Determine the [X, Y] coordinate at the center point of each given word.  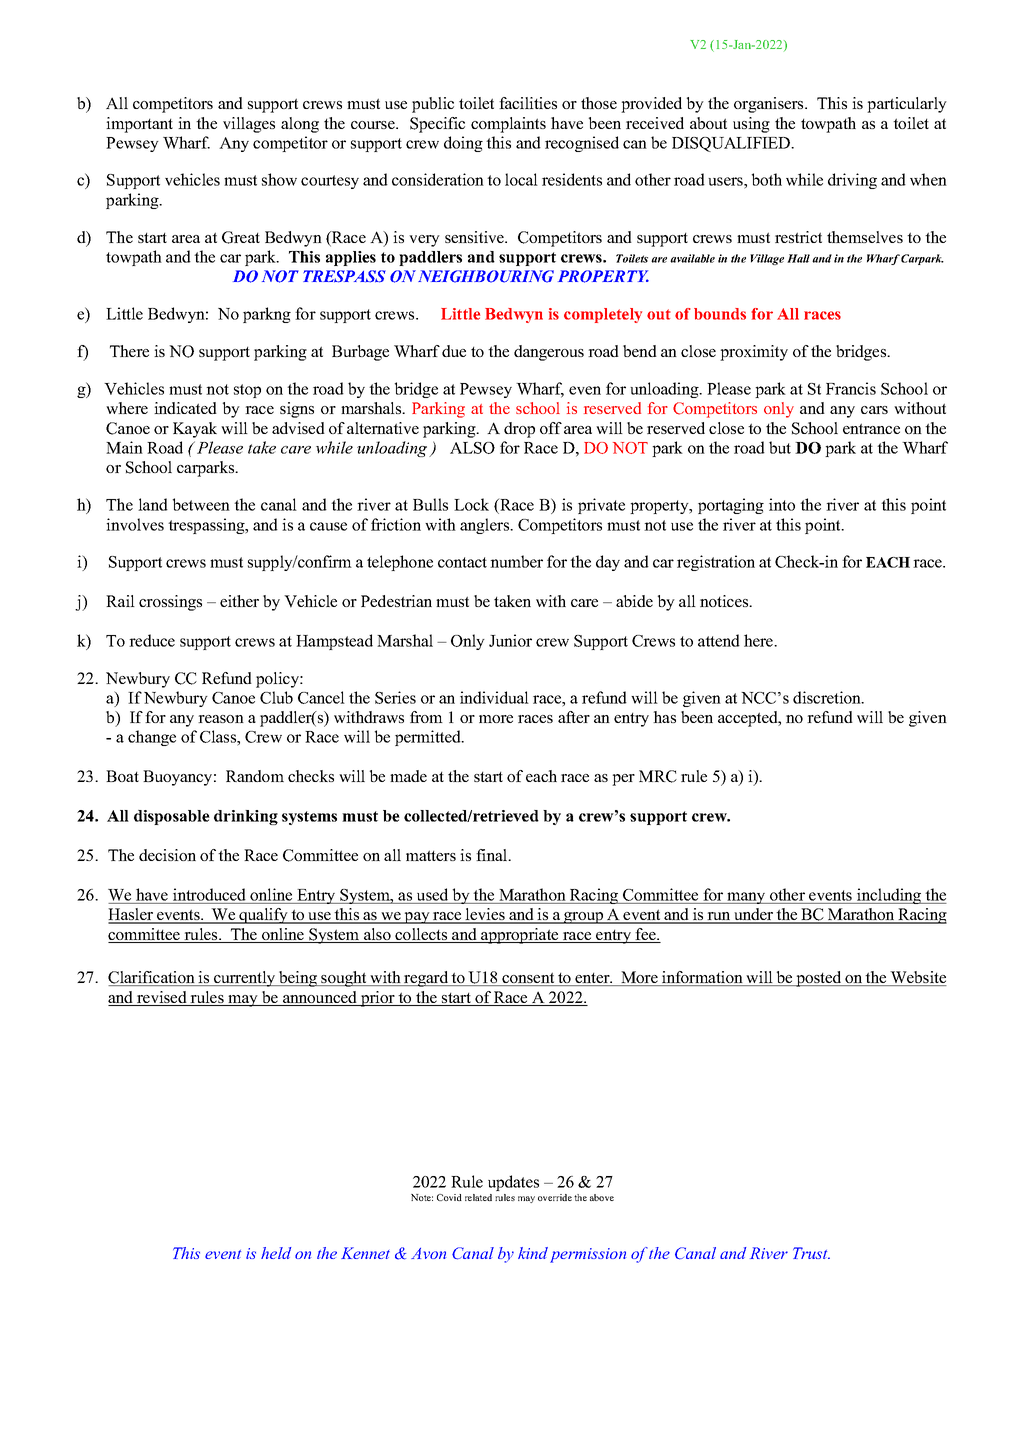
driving [852, 181]
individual [494, 697]
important [139, 125]
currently [245, 979]
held [276, 1253]
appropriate [520, 936]
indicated [185, 408]
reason [221, 719]
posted [819, 979]
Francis [851, 388]
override [555, 1197]
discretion [828, 697]
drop [519, 430]
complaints [508, 125]
